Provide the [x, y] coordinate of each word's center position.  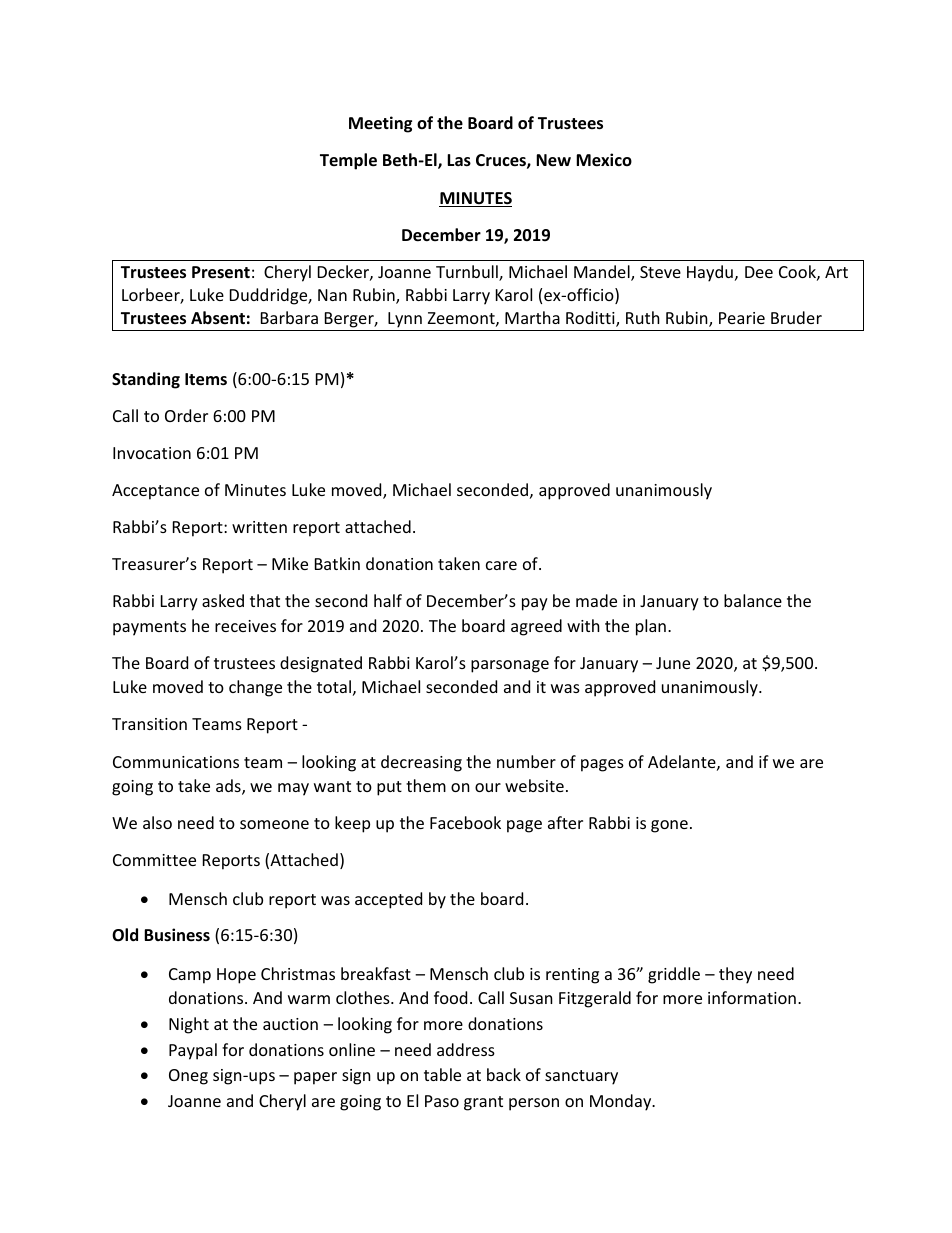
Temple [348, 161]
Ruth [643, 317]
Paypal [193, 1051]
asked [223, 600]
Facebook [465, 822]
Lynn [405, 320]
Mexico [604, 160]
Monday [622, 1102]
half [388, 600]
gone [669, 826]
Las [459, 160]
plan [651, 627]
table [442, 1074]
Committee [154, 860]
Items [206, 379]
